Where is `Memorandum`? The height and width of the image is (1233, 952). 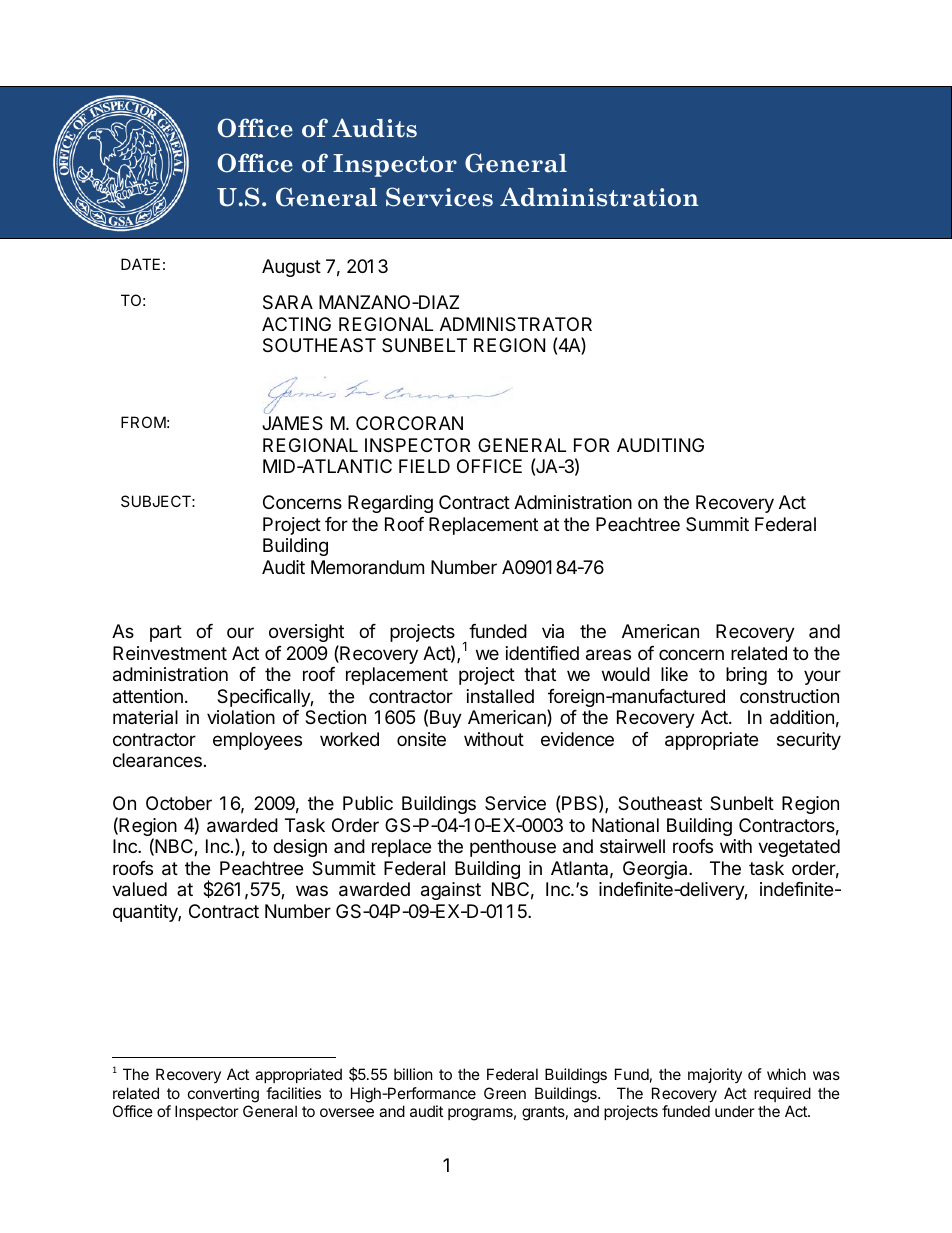 Memorandum is located at coordinates (367, 567).
